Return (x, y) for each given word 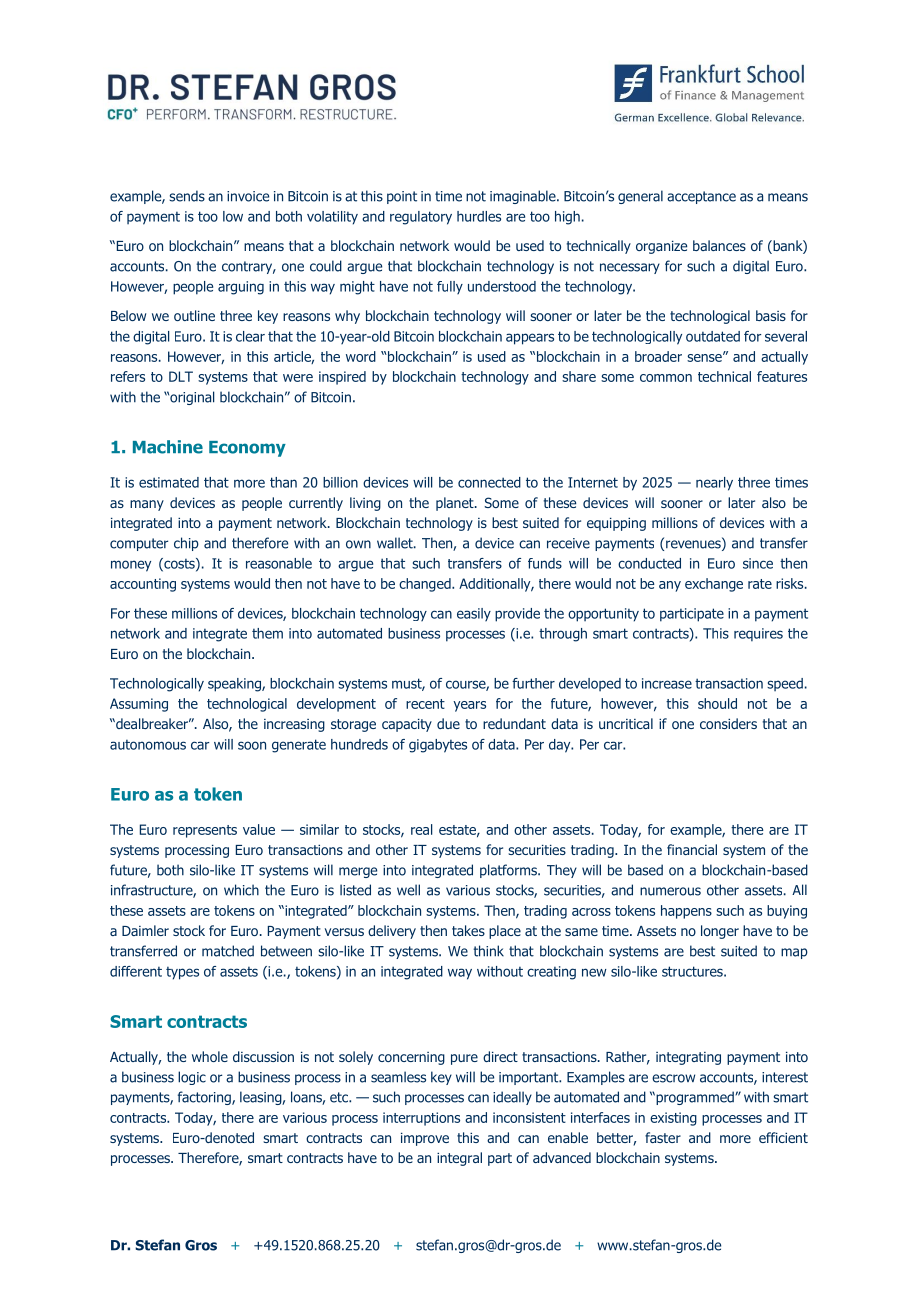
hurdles (479, 216)
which (241, 890)
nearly (714, 484)
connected (489, 482)
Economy (247, 449)
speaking (235, 685)
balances (719, 245)
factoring (205, 1098)
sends (187, 196)
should (717, 703)
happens (686, 912)
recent (425, 704)
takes (468, 930)
